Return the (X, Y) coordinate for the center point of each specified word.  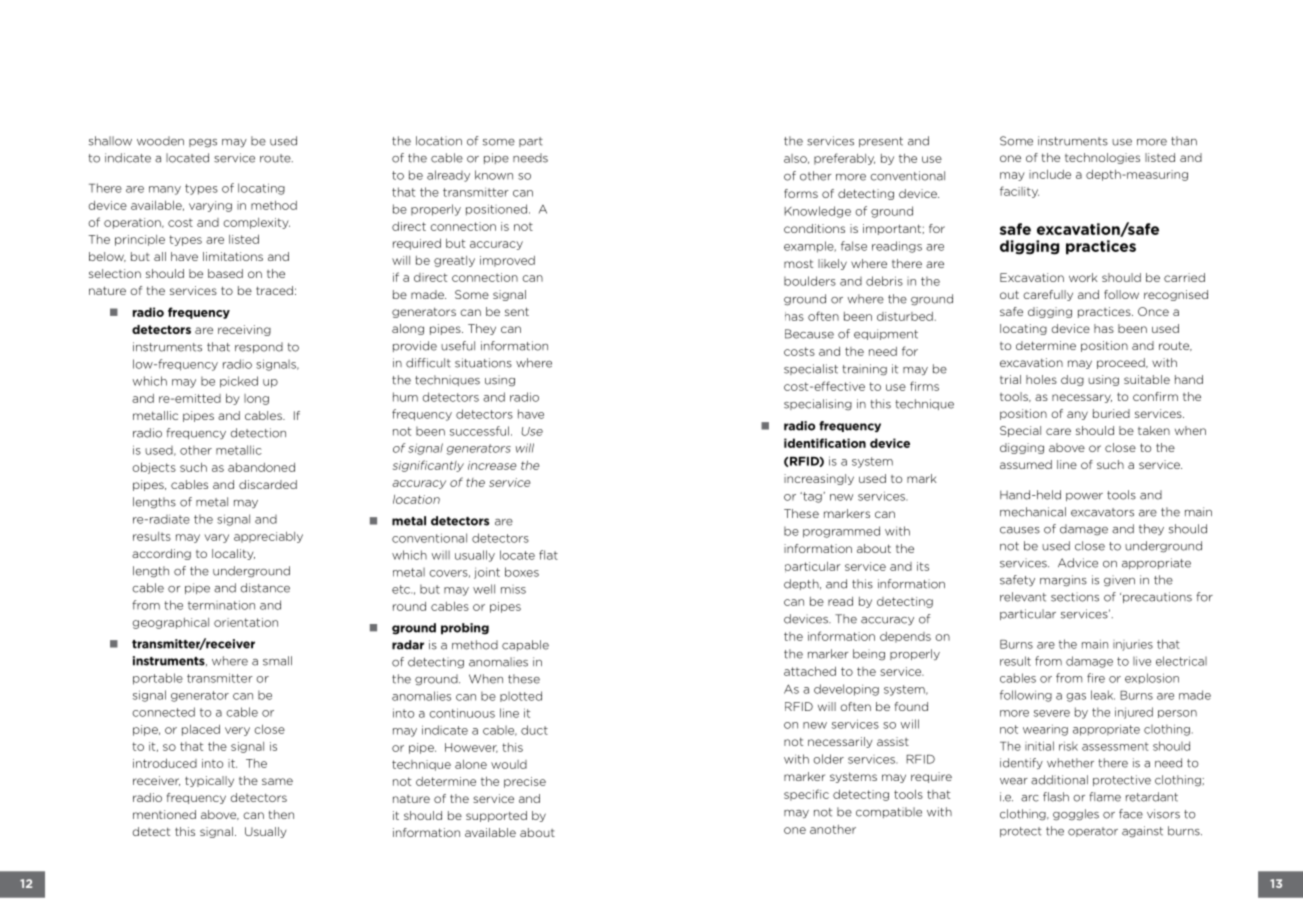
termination (221, 605)
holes (1041, 379)
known (494, 175)
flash (1056, 797)
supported (496, 816)
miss (513, 589)
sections (1075, 597)
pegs (203, 143)
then (281, 814)
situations (483, 363)
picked (239, 382)
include (1050, 174)
